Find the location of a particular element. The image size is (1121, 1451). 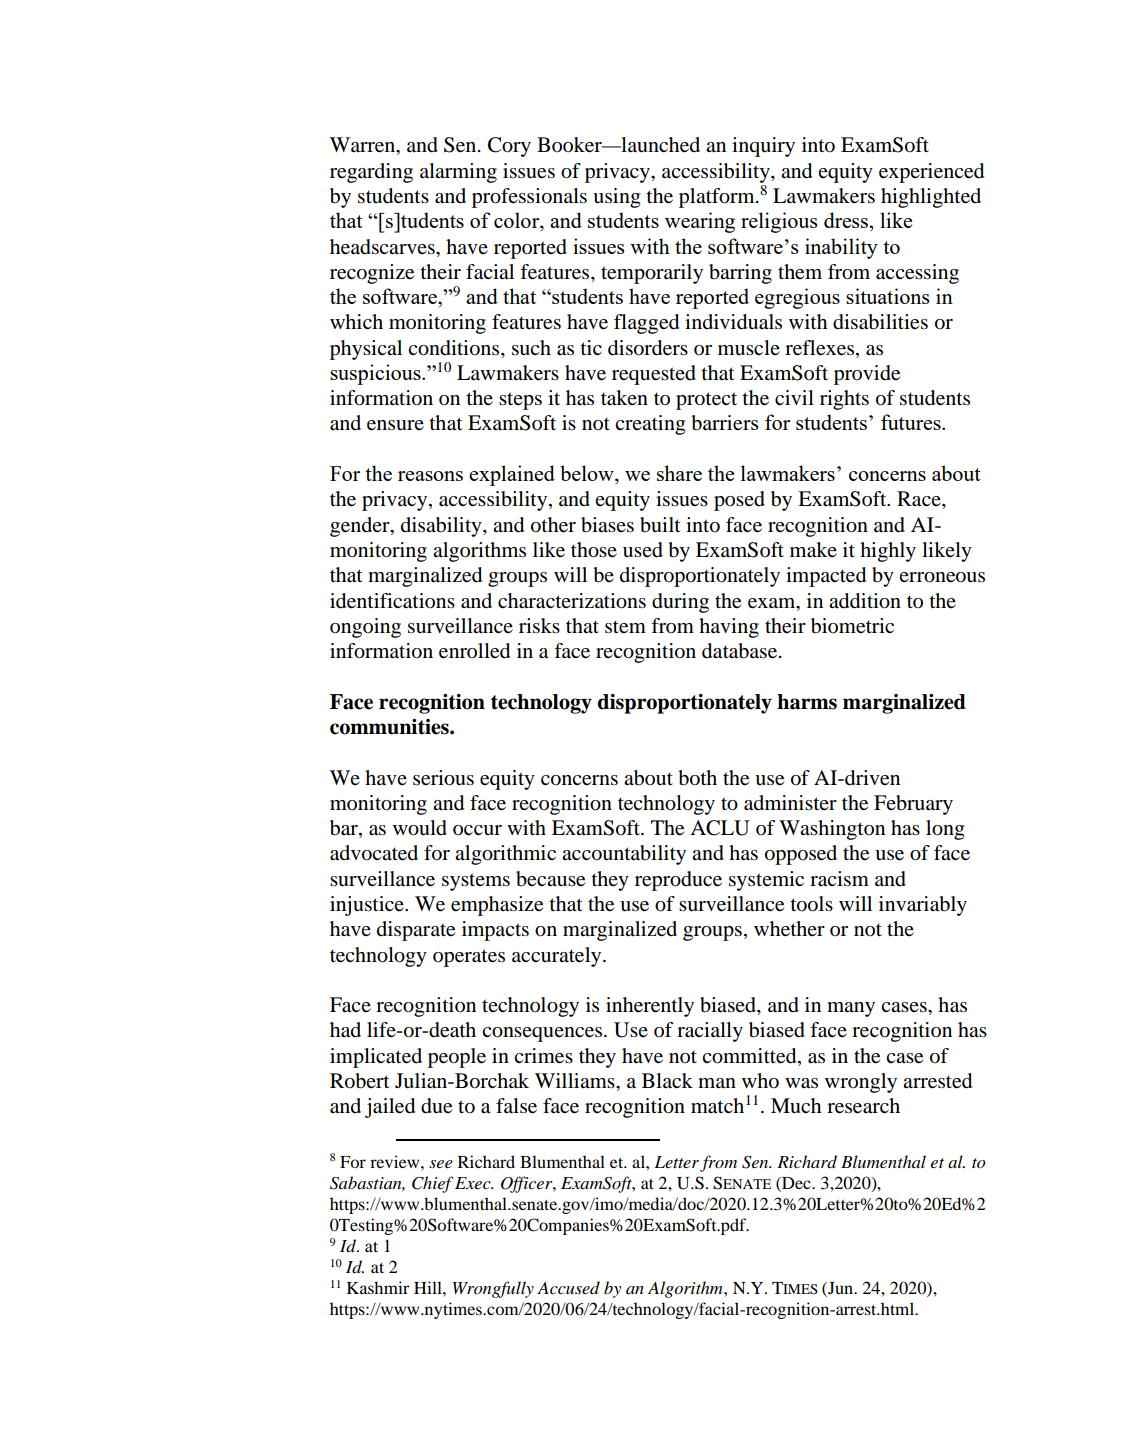

Kashmir is located at coordinates (378, 1287).
